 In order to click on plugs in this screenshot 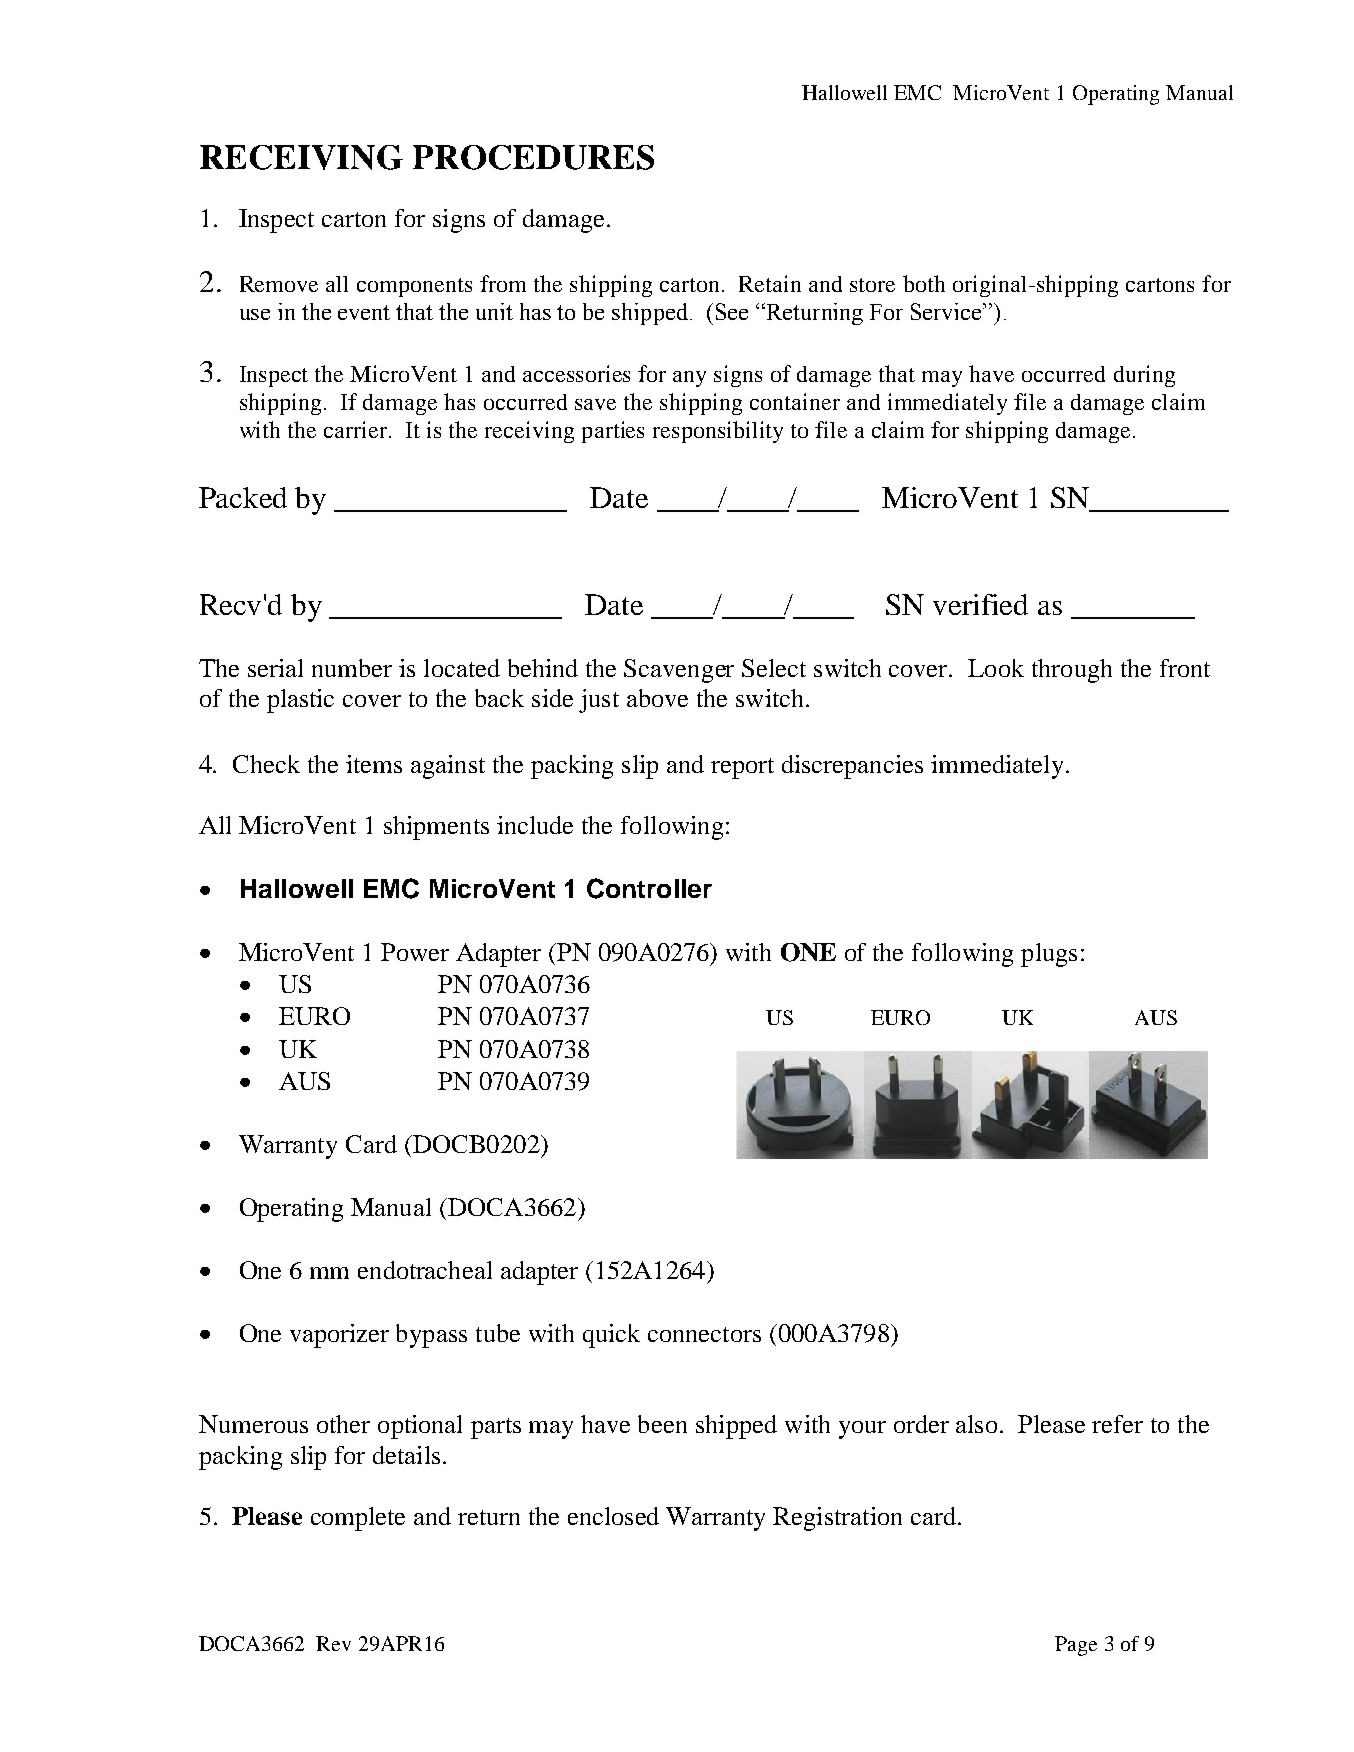, I will do `click(1049, 955)`.
